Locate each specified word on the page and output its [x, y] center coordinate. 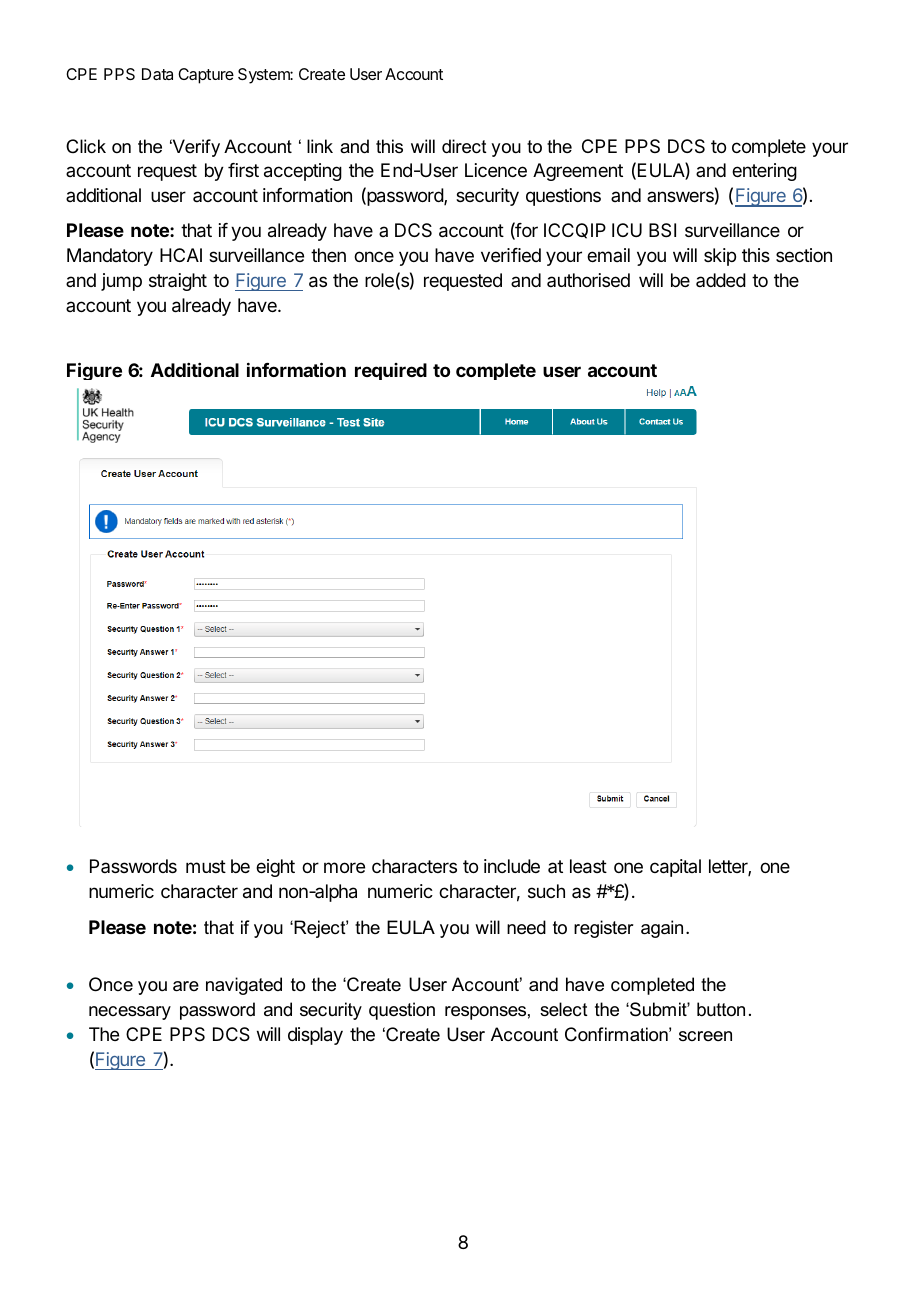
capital [675, 868]
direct [464, 146]
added [721, 280]
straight [178, 282]
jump [121, 282]
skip [720, 257]
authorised [588, 280]
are [186, 986]
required [391, 371]
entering [764, 172]
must [206, 866]
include [512, 866]
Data [157, 74]
